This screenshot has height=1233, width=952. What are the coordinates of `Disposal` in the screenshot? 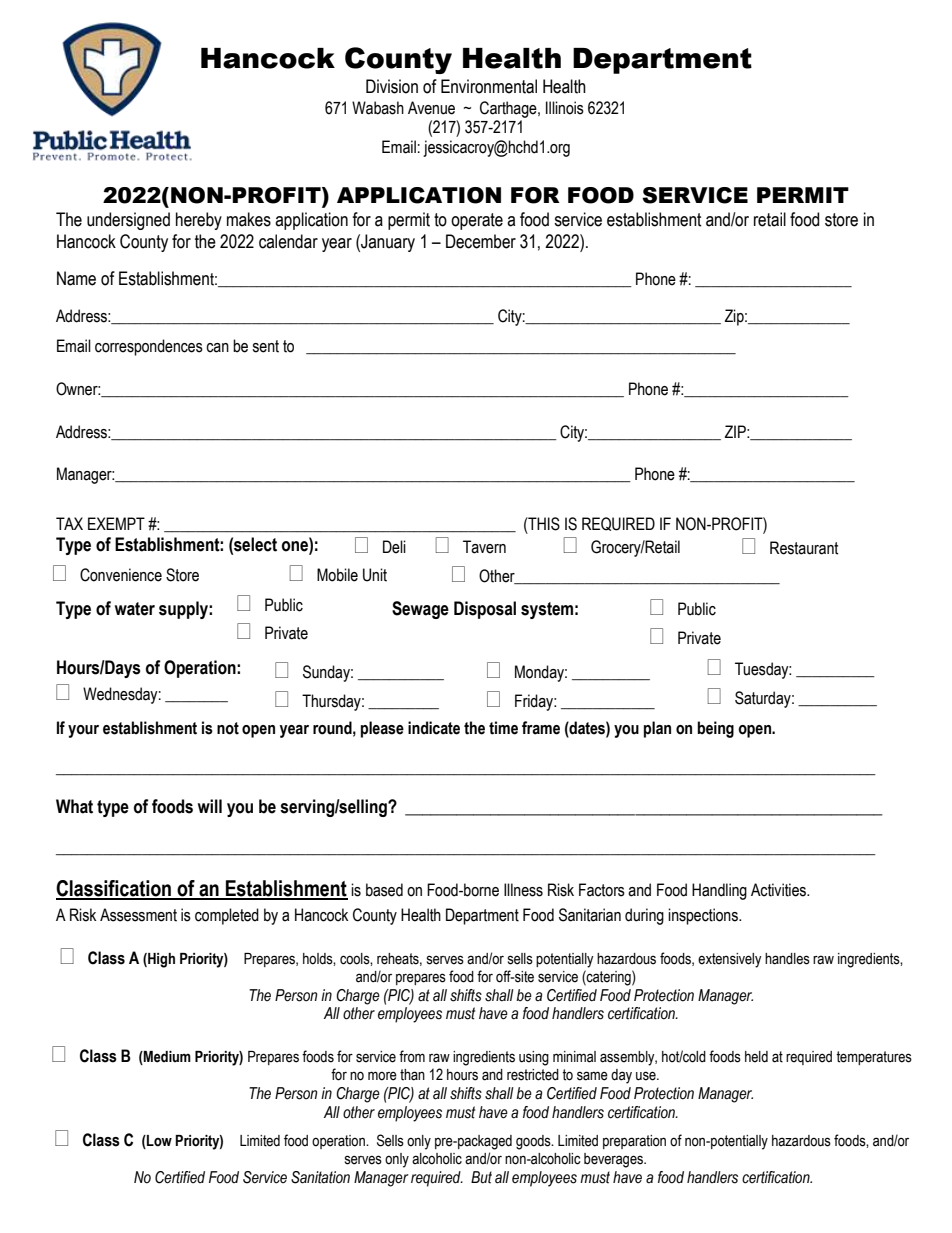 It's located at (485, 610).
